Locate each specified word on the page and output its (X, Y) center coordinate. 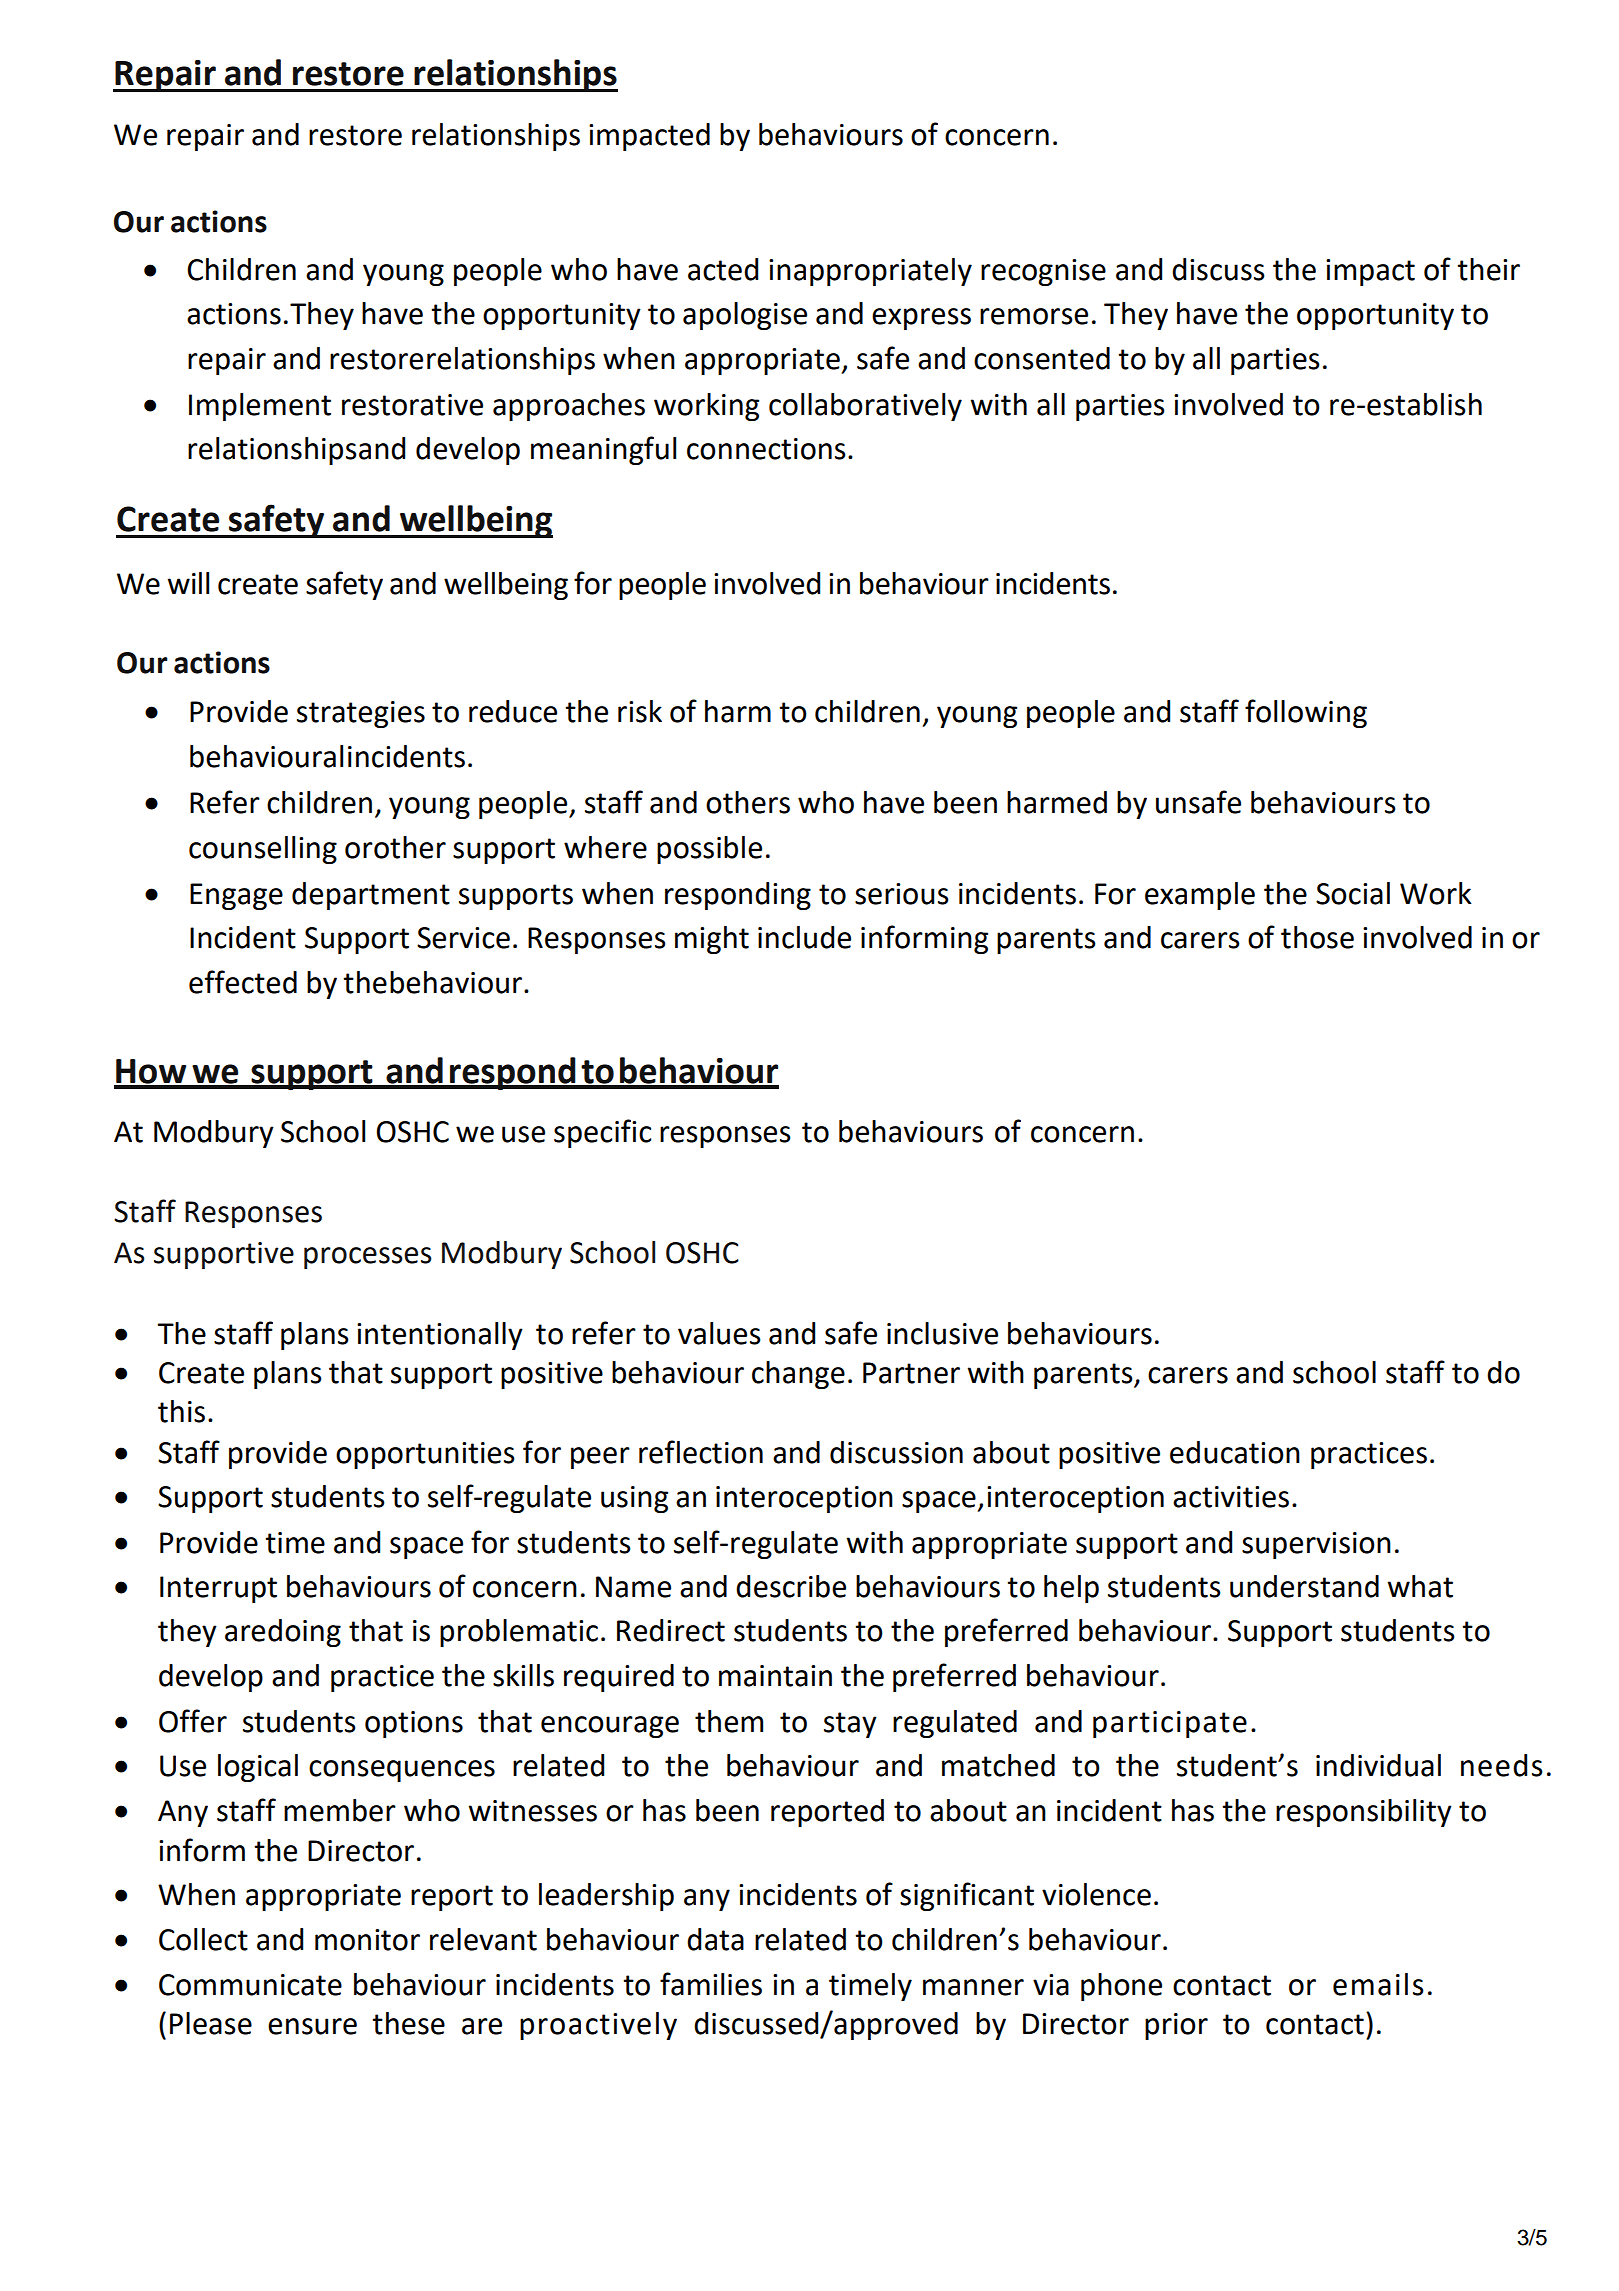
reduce (513, 711)
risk (640, 711)
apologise (745, 316)
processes (368, 1258)
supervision (1316, 1545)
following (1306, 713)
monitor (367, 1940)
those (1317, 937)
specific (602, 1133)
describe (791, 1586)
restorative (412, 405)
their (1488, 269)
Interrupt (218, 1589)
